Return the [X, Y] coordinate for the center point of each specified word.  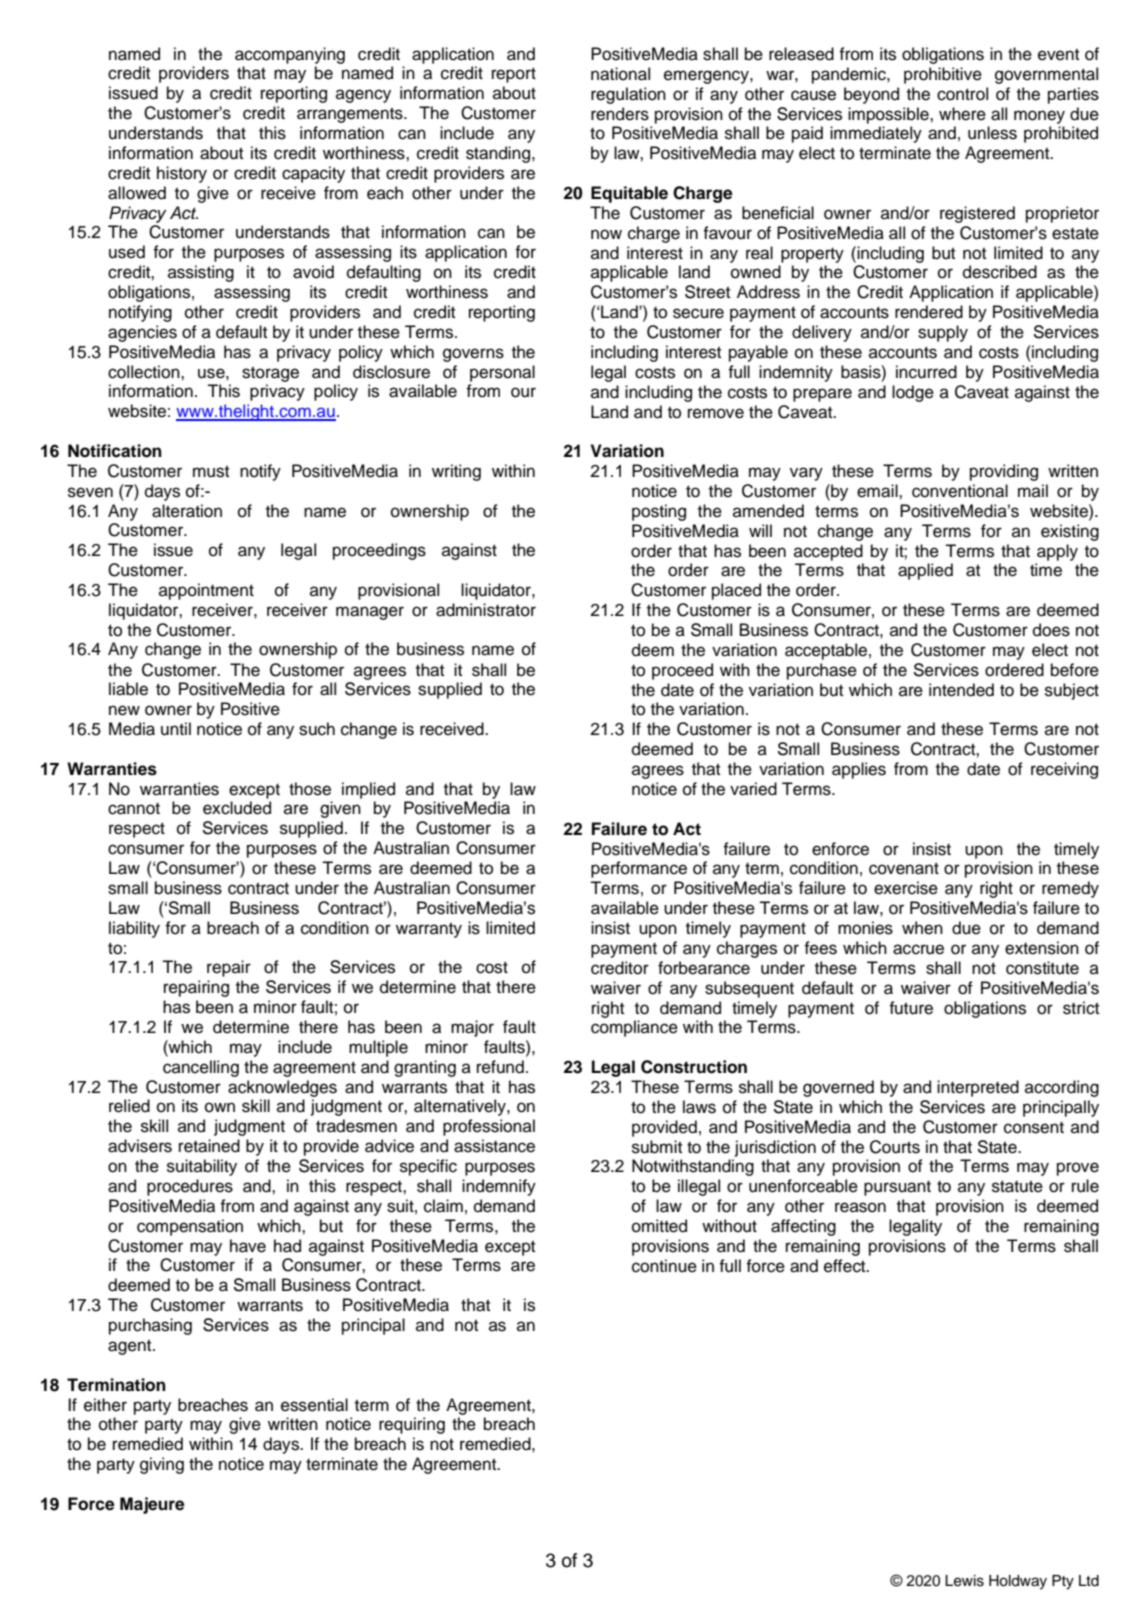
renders [620, 114]
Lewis [964, 1581]
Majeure [152, 1505]
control [962, 94]
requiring [412, 1425]
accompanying [290, 55]
